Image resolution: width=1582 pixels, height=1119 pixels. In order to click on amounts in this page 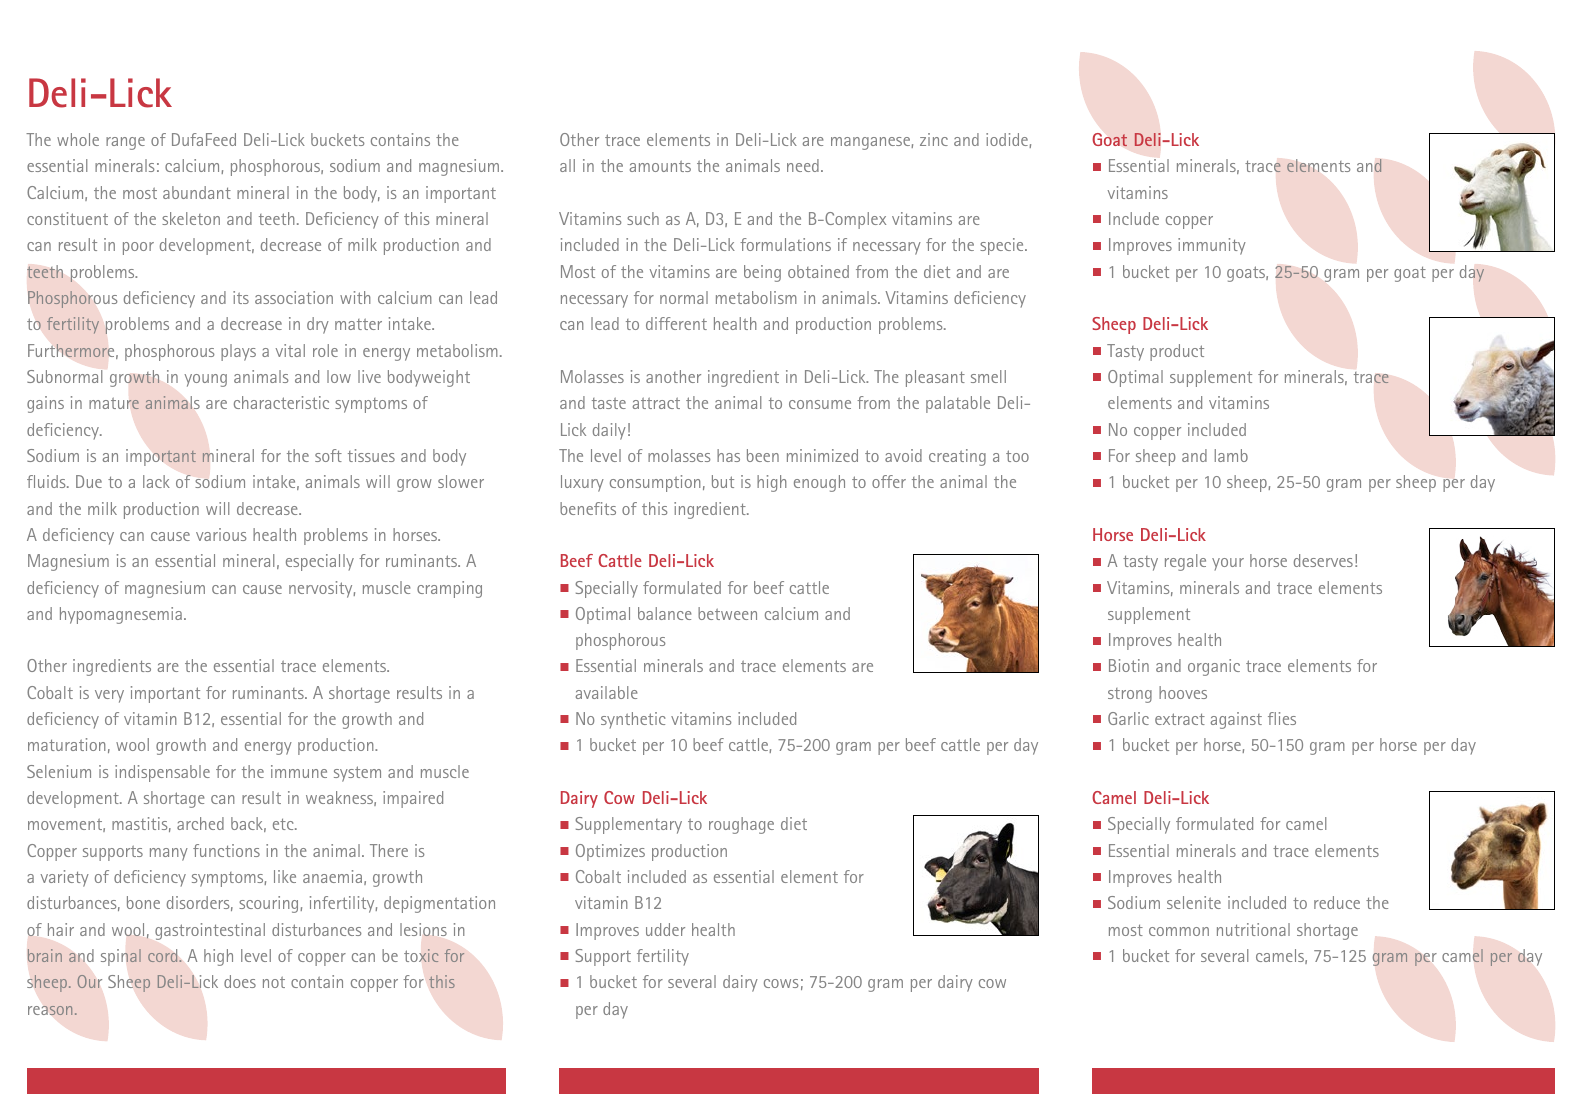, I will do `click(660, 166)`.
